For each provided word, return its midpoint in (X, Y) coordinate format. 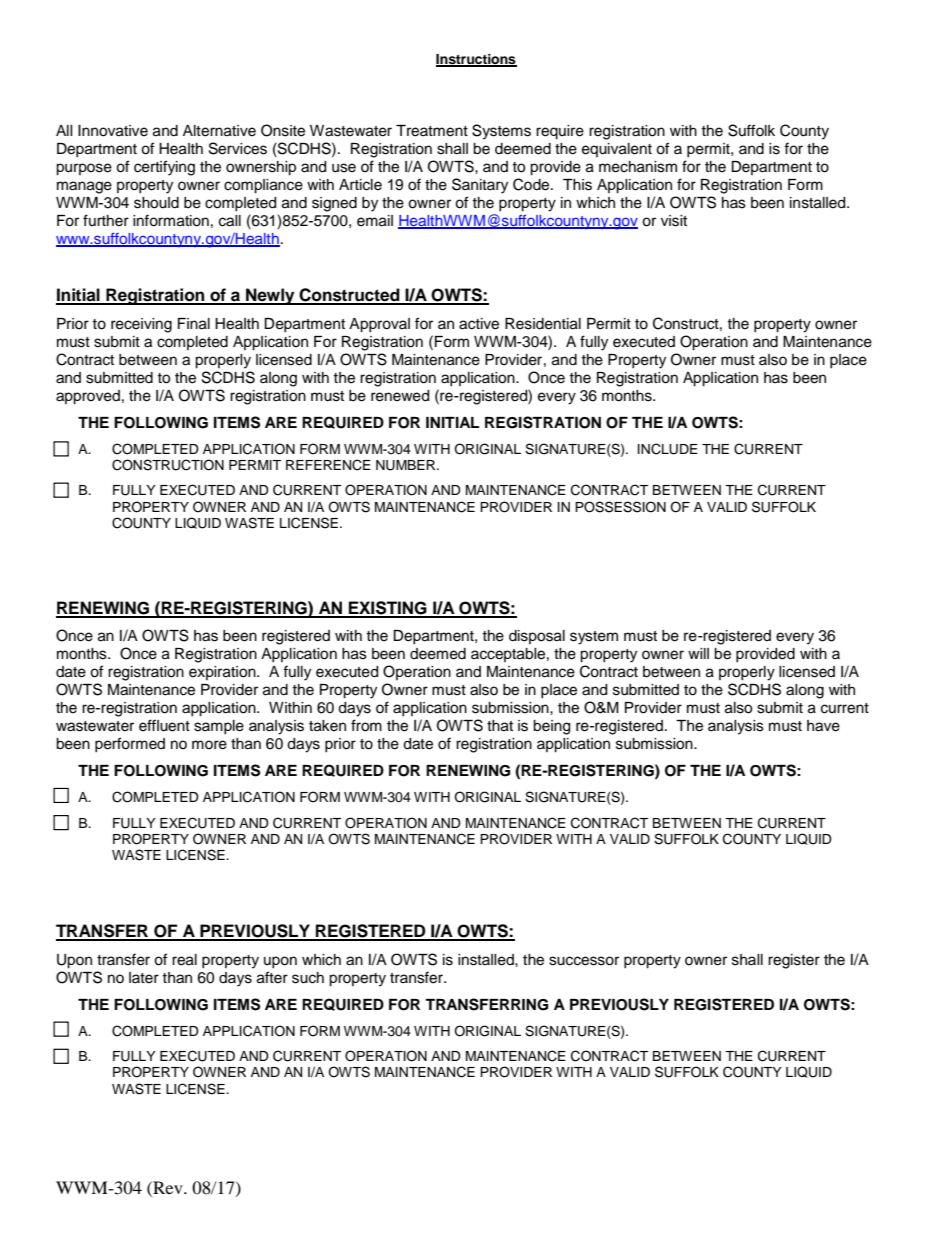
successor (584, 961)
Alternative (219, 131)
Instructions (476, 60)
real (184, 960)
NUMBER (407, 465)
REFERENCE (328, 465)
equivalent (617, 150)
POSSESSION (620, 507)
